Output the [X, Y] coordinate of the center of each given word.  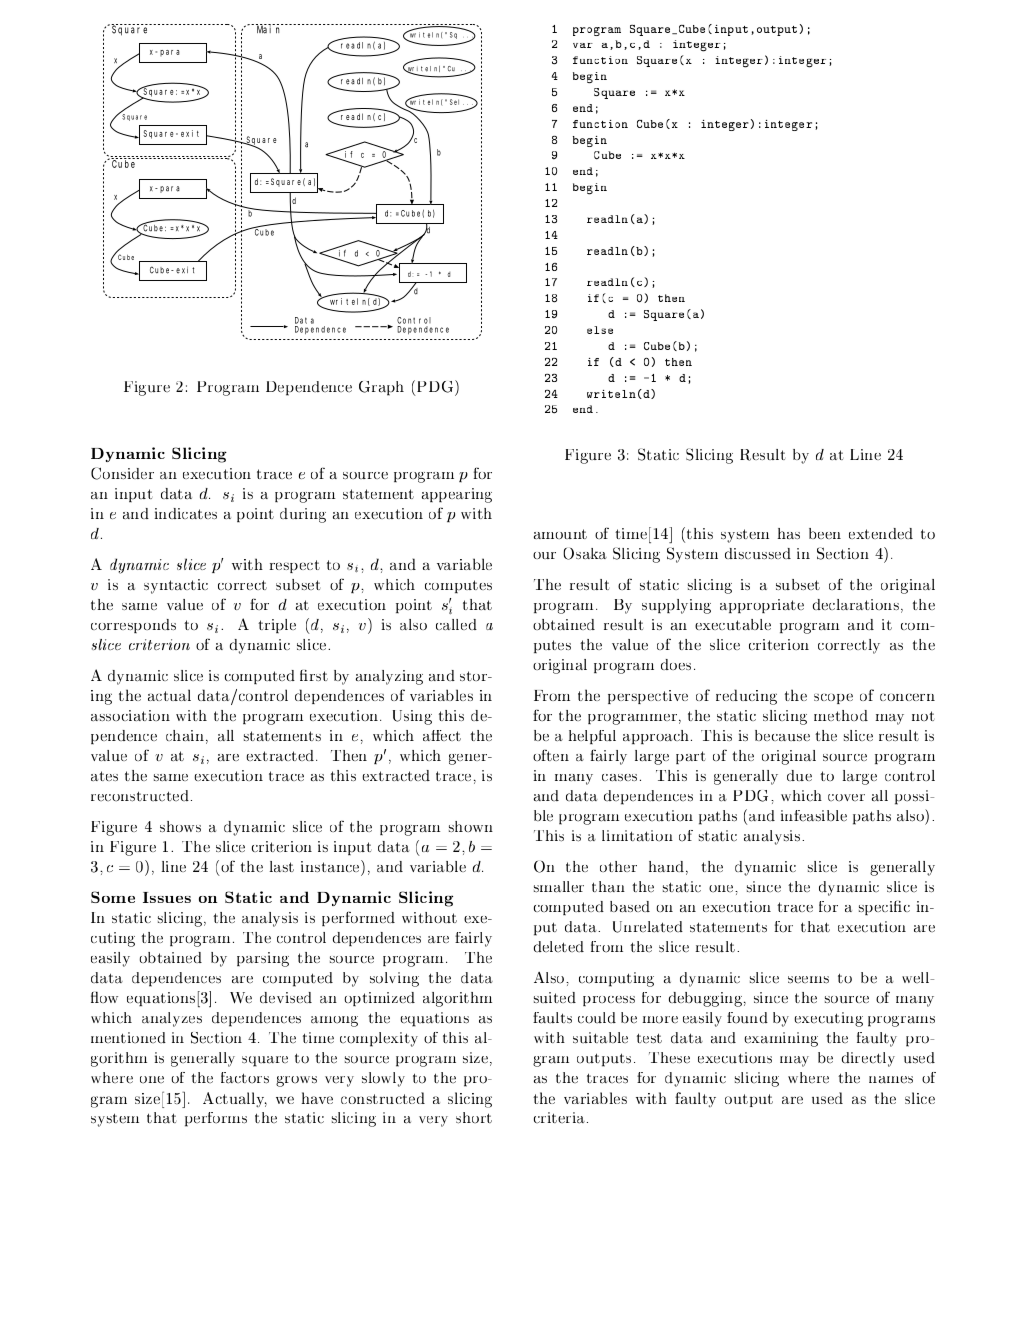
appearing [457, 495]
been [825, 533]
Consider [122, 473]
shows [180, 826]
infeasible [814, 816]
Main [269, 29]
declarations [856, 604]
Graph [381, 388]
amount [560, 534]
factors [245, 1078]
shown [471, 826]
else [600, 330]
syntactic [176, 586]
